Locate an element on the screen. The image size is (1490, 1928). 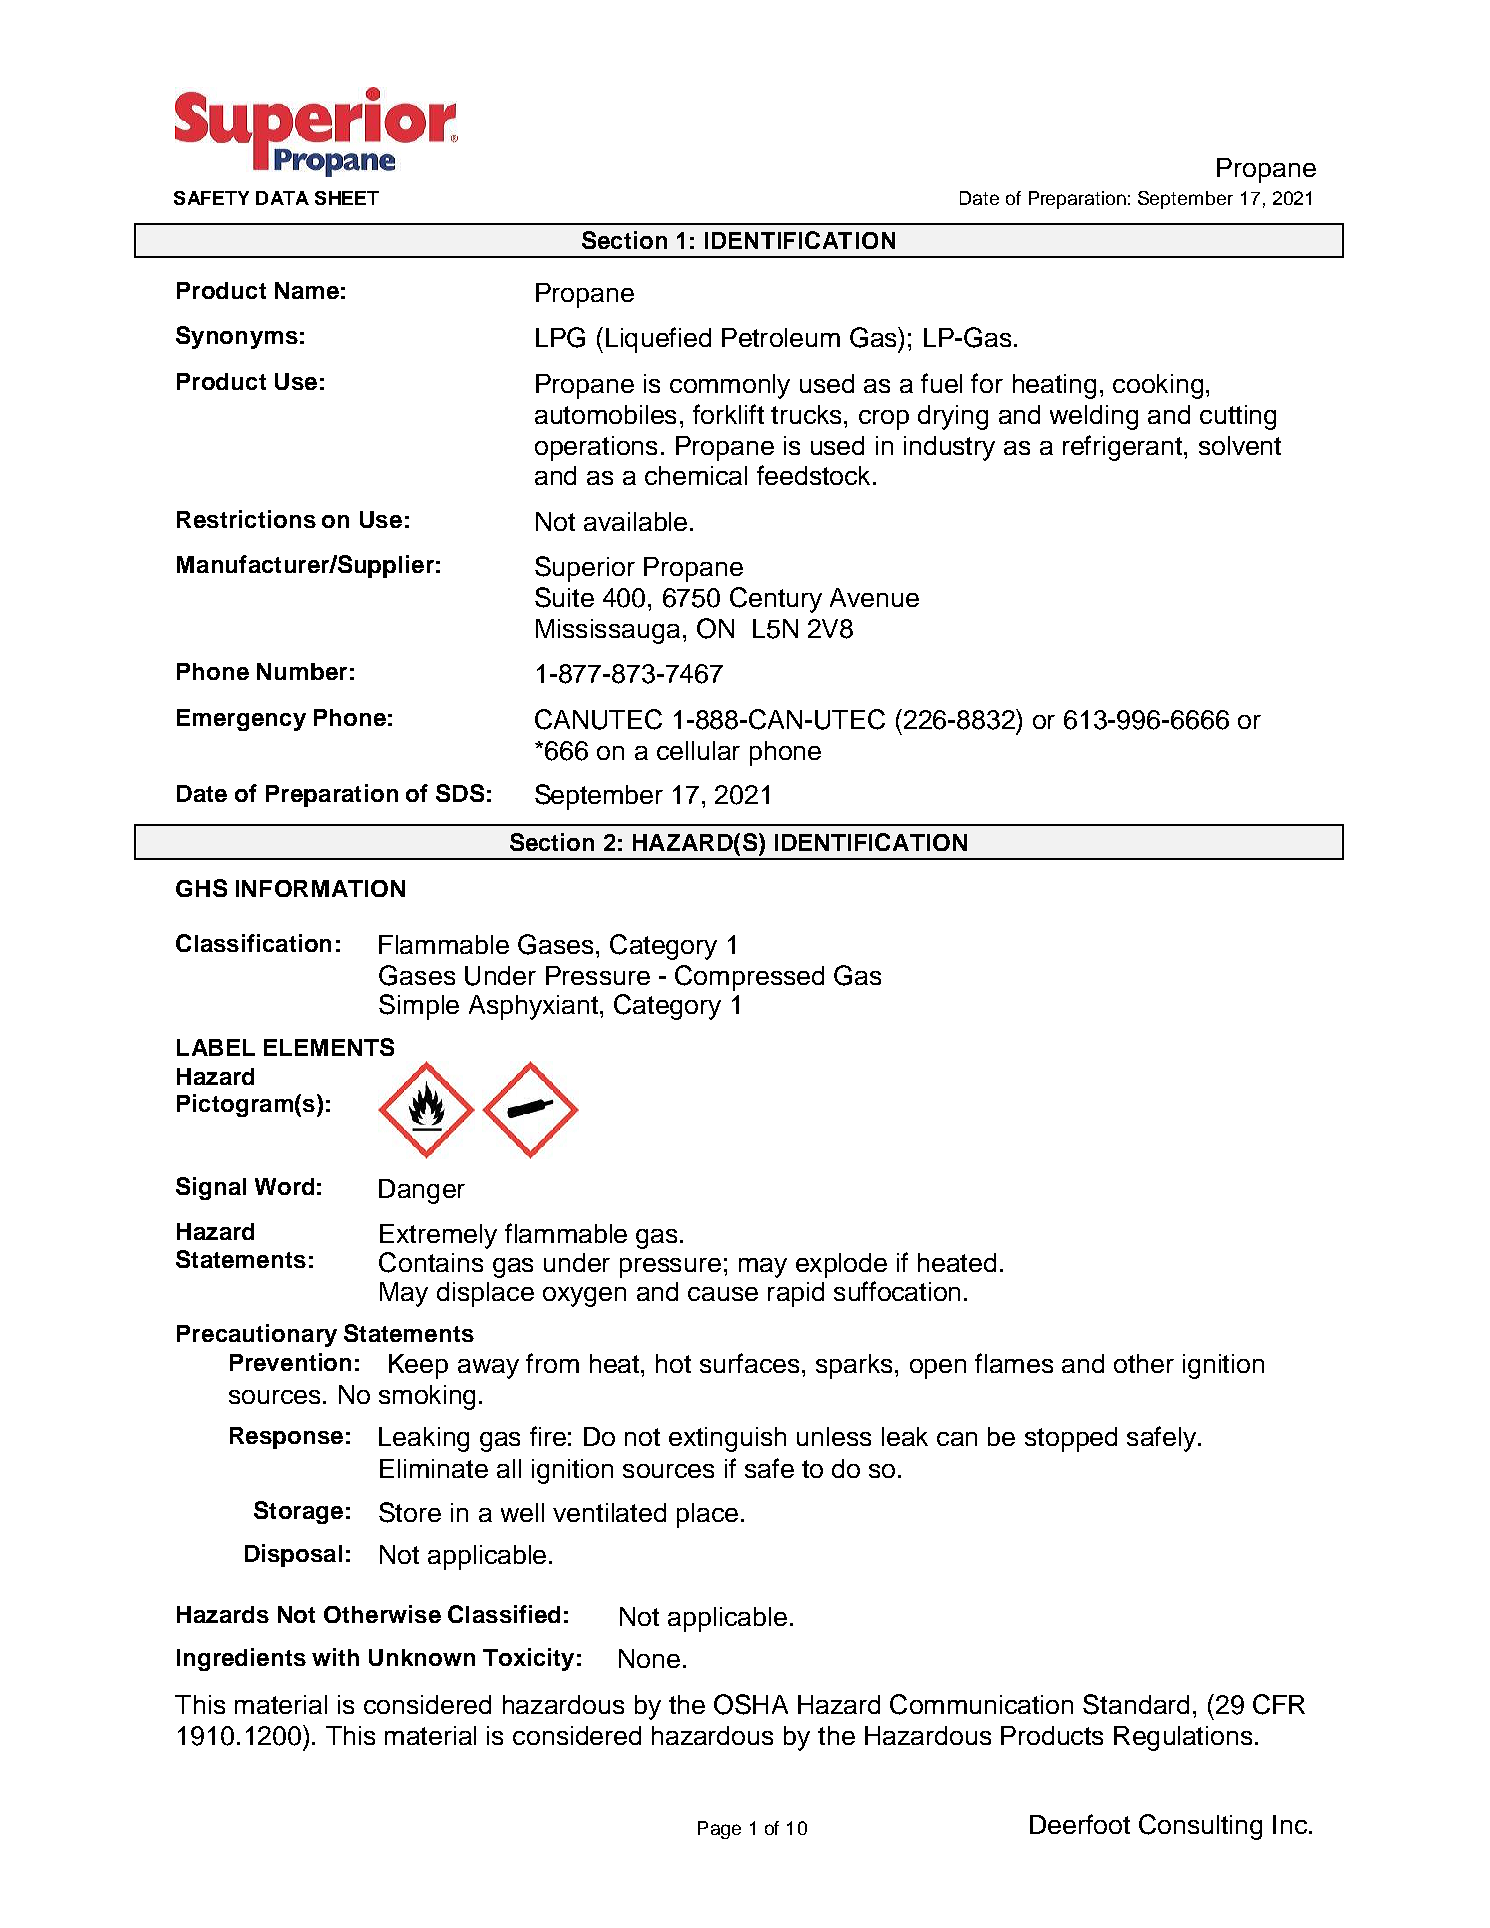
Name is located at coordinates (307, 290).
